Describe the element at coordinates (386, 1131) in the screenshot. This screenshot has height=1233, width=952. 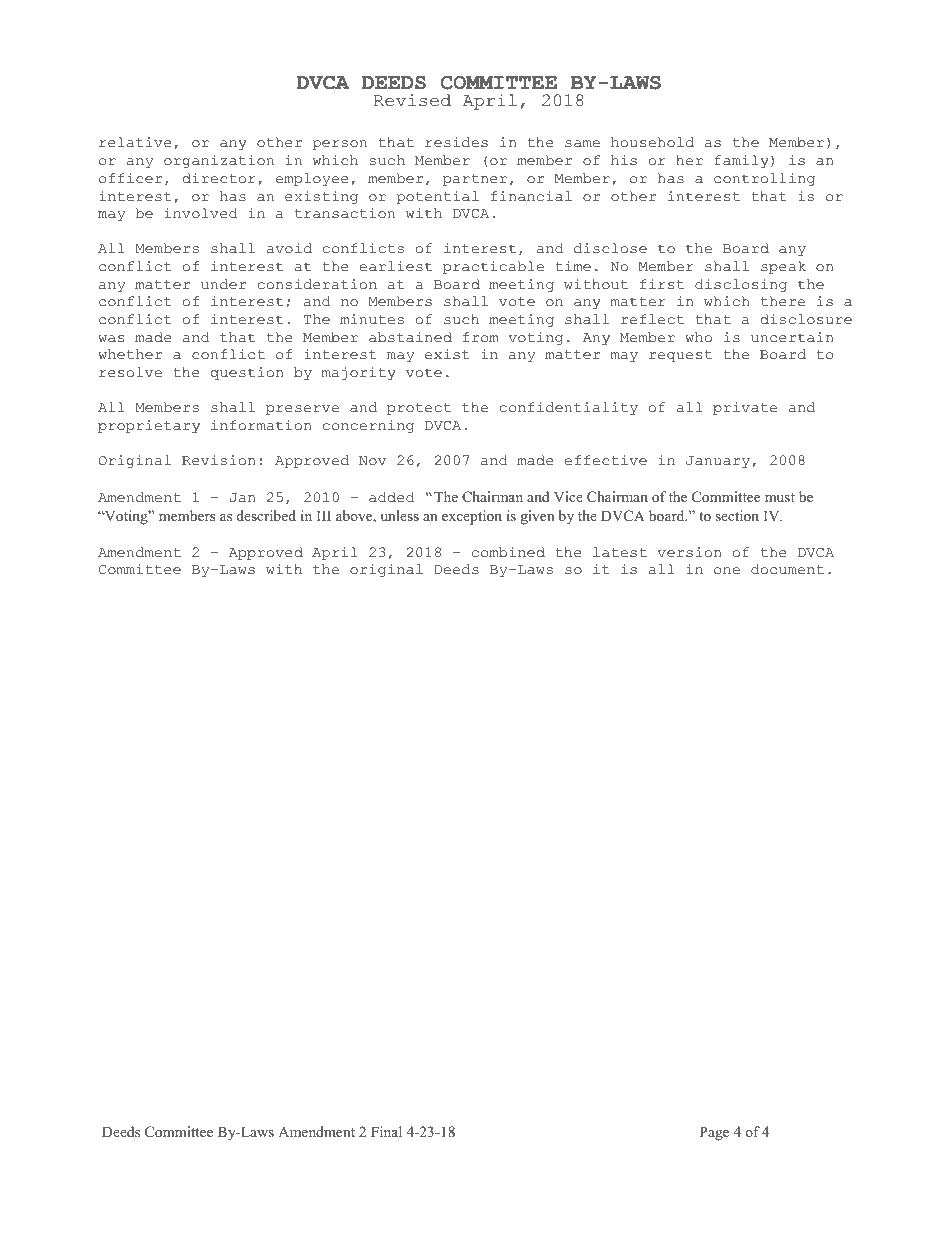
I see `Final` at that location.
